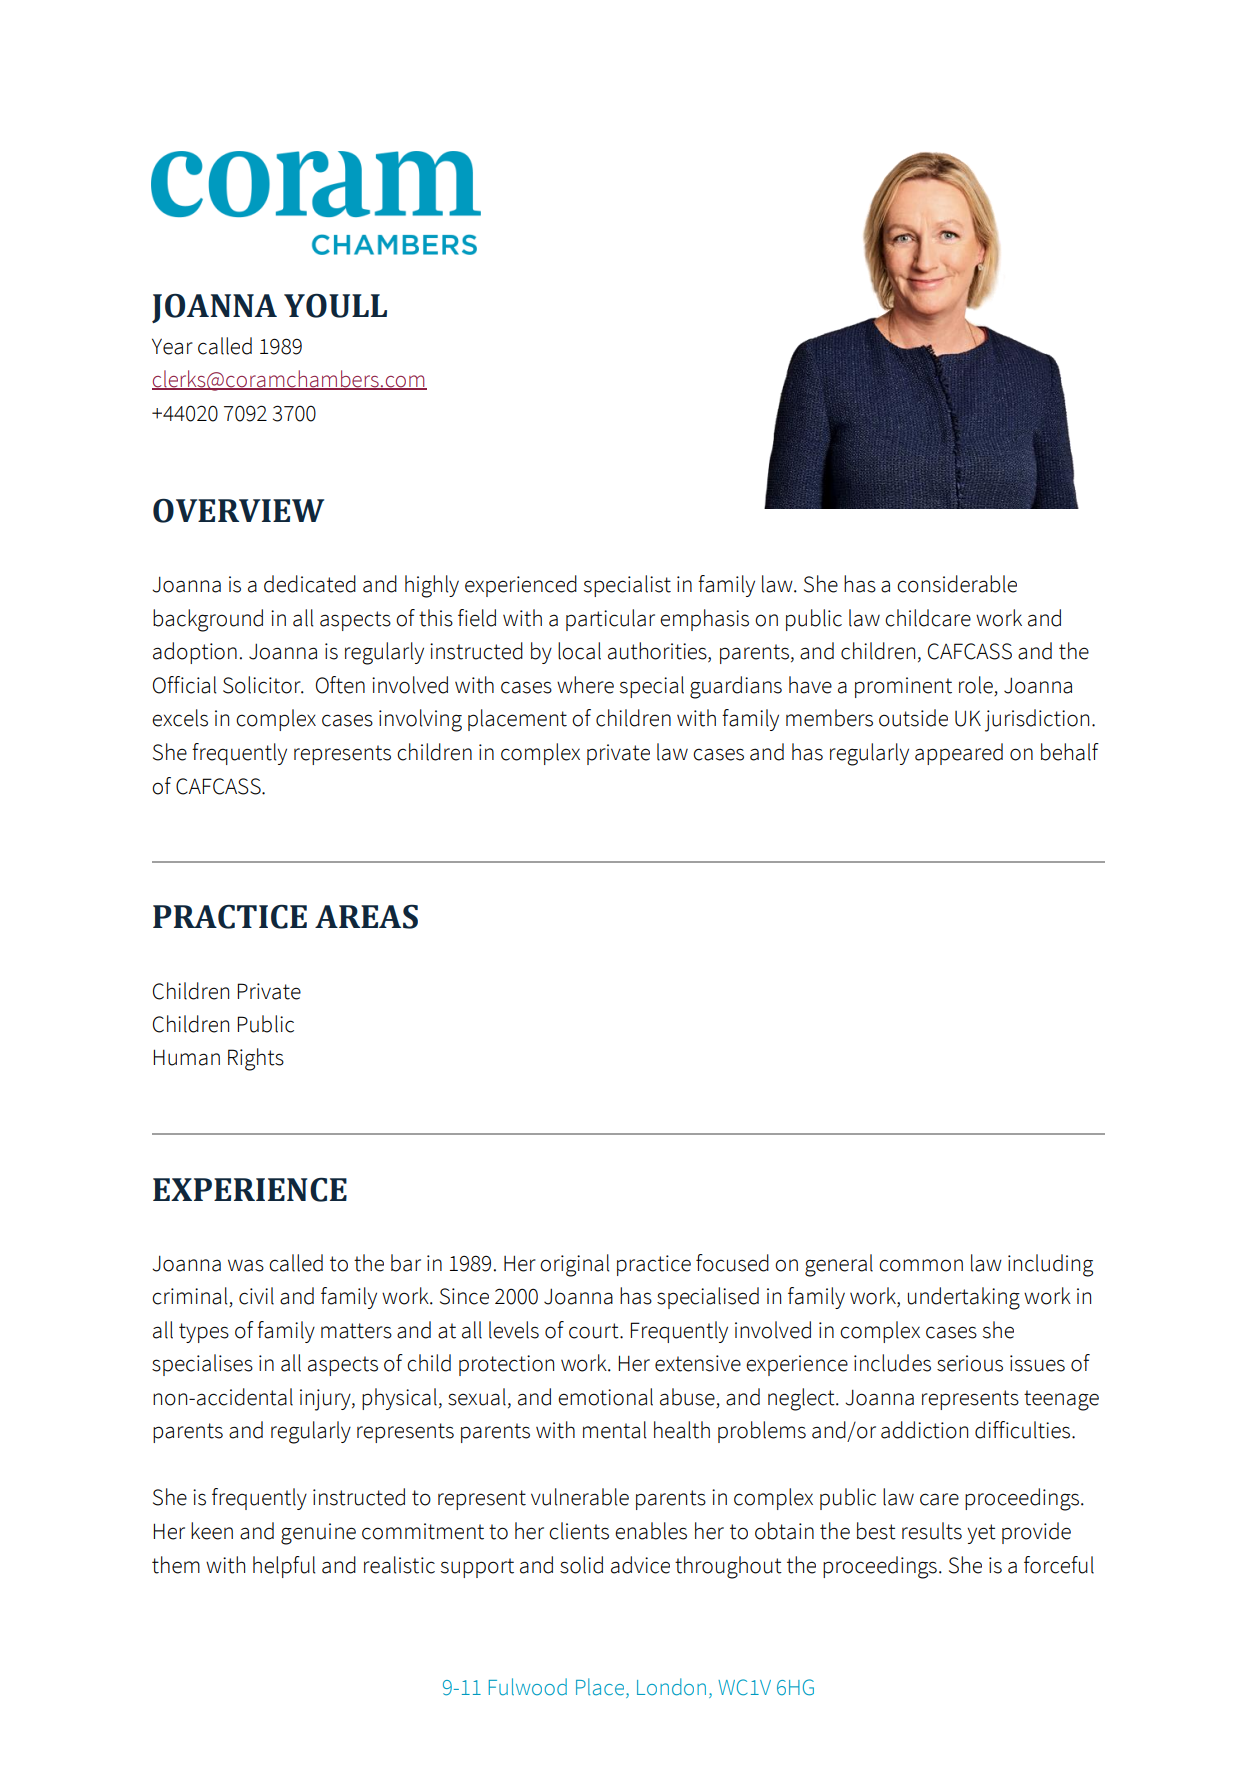 This screenshot has height=1776, width=1256. Describe the element at coordinates (256, 1059) in the screenshot. I see `Rights` at that location.
